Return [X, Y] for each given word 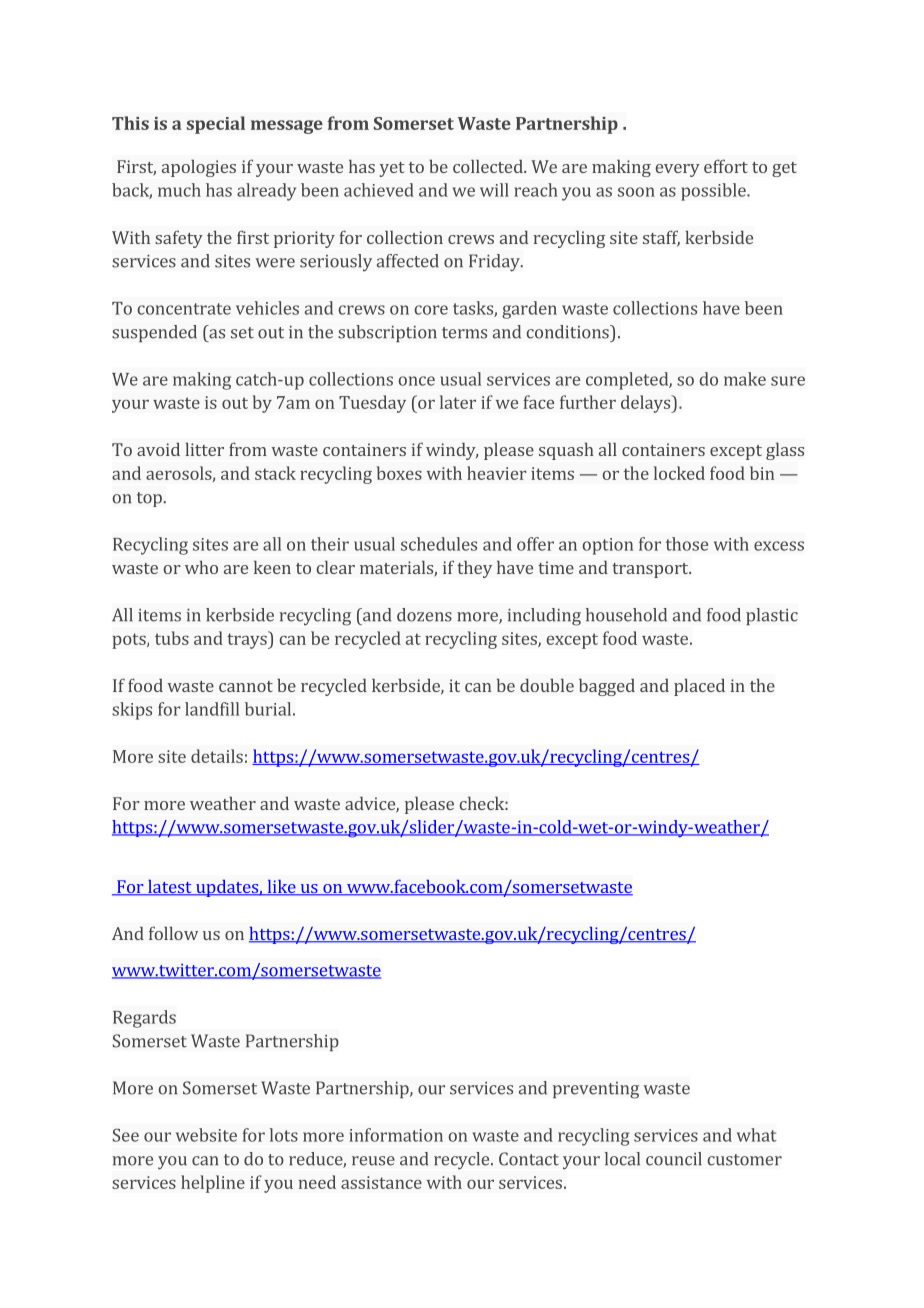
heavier [497, 473]
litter [204, 449]
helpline [213, 1184]
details [217, 756]
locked [679, 473]
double [547, 685]
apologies [199, 168]
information [396, 1135]
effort [726, 166]
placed [699, 687]
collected [489, 166]
